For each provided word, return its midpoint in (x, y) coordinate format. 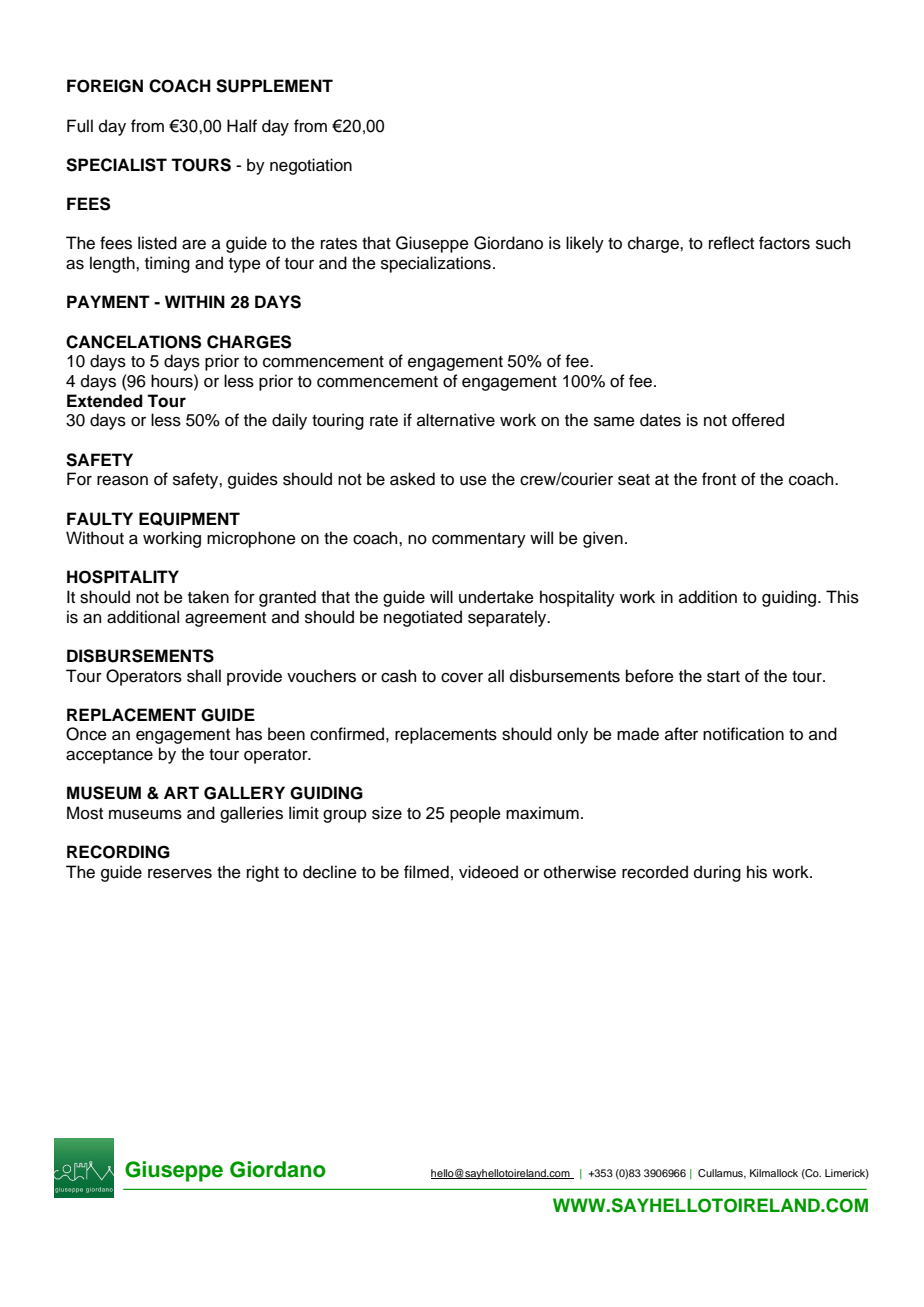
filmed (426, 872)
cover (462, 678)
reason (122, 481)
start (723, 677)
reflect (731, 243)
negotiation (311, 166)
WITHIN (195, 301)
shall (204, 676)
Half (242, 126)
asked (412, 479)
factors (784, 243)
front (719, 479)
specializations (436, 264)
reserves (180, 874)
